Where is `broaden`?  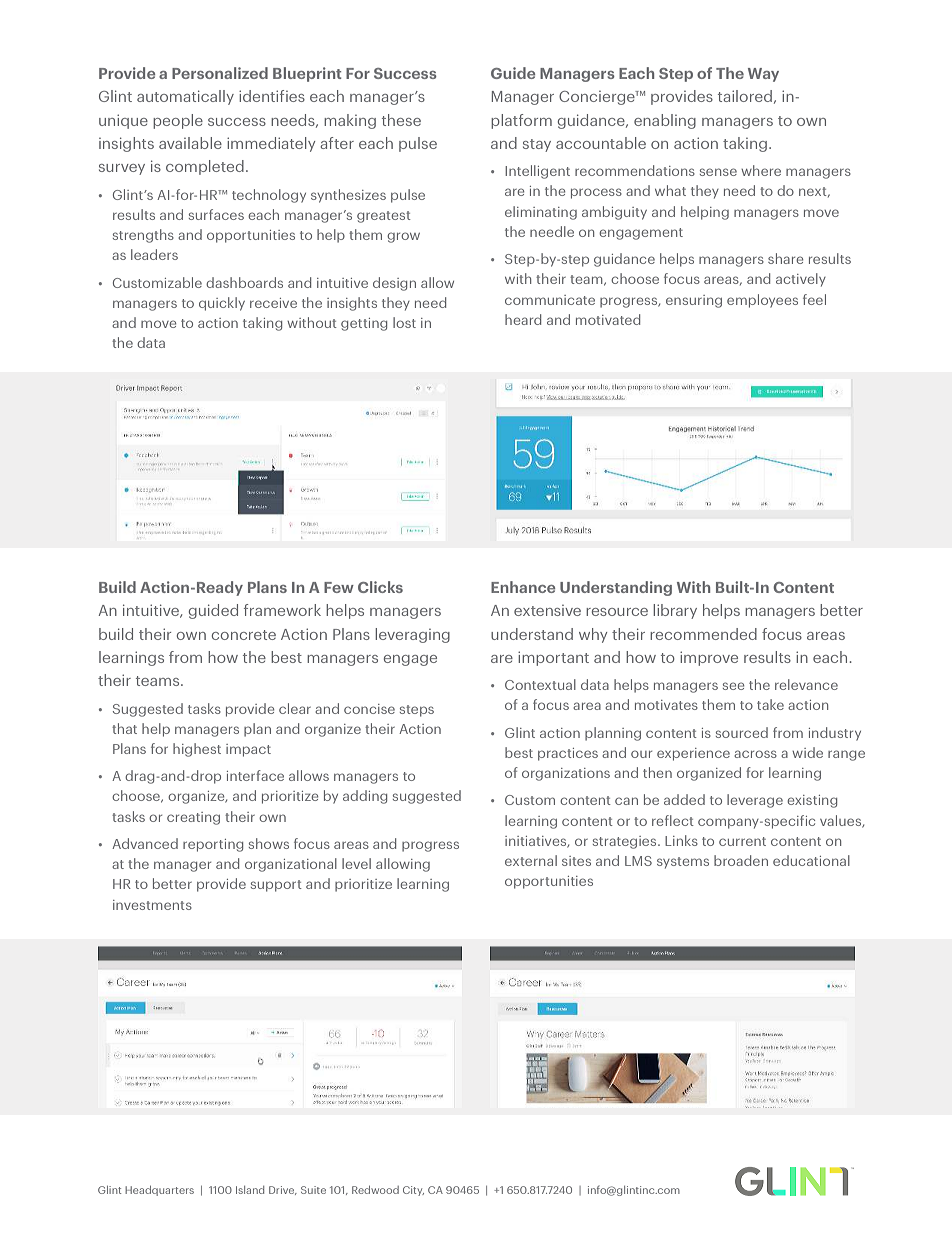
broaden is located at coordinates (741, 860).
